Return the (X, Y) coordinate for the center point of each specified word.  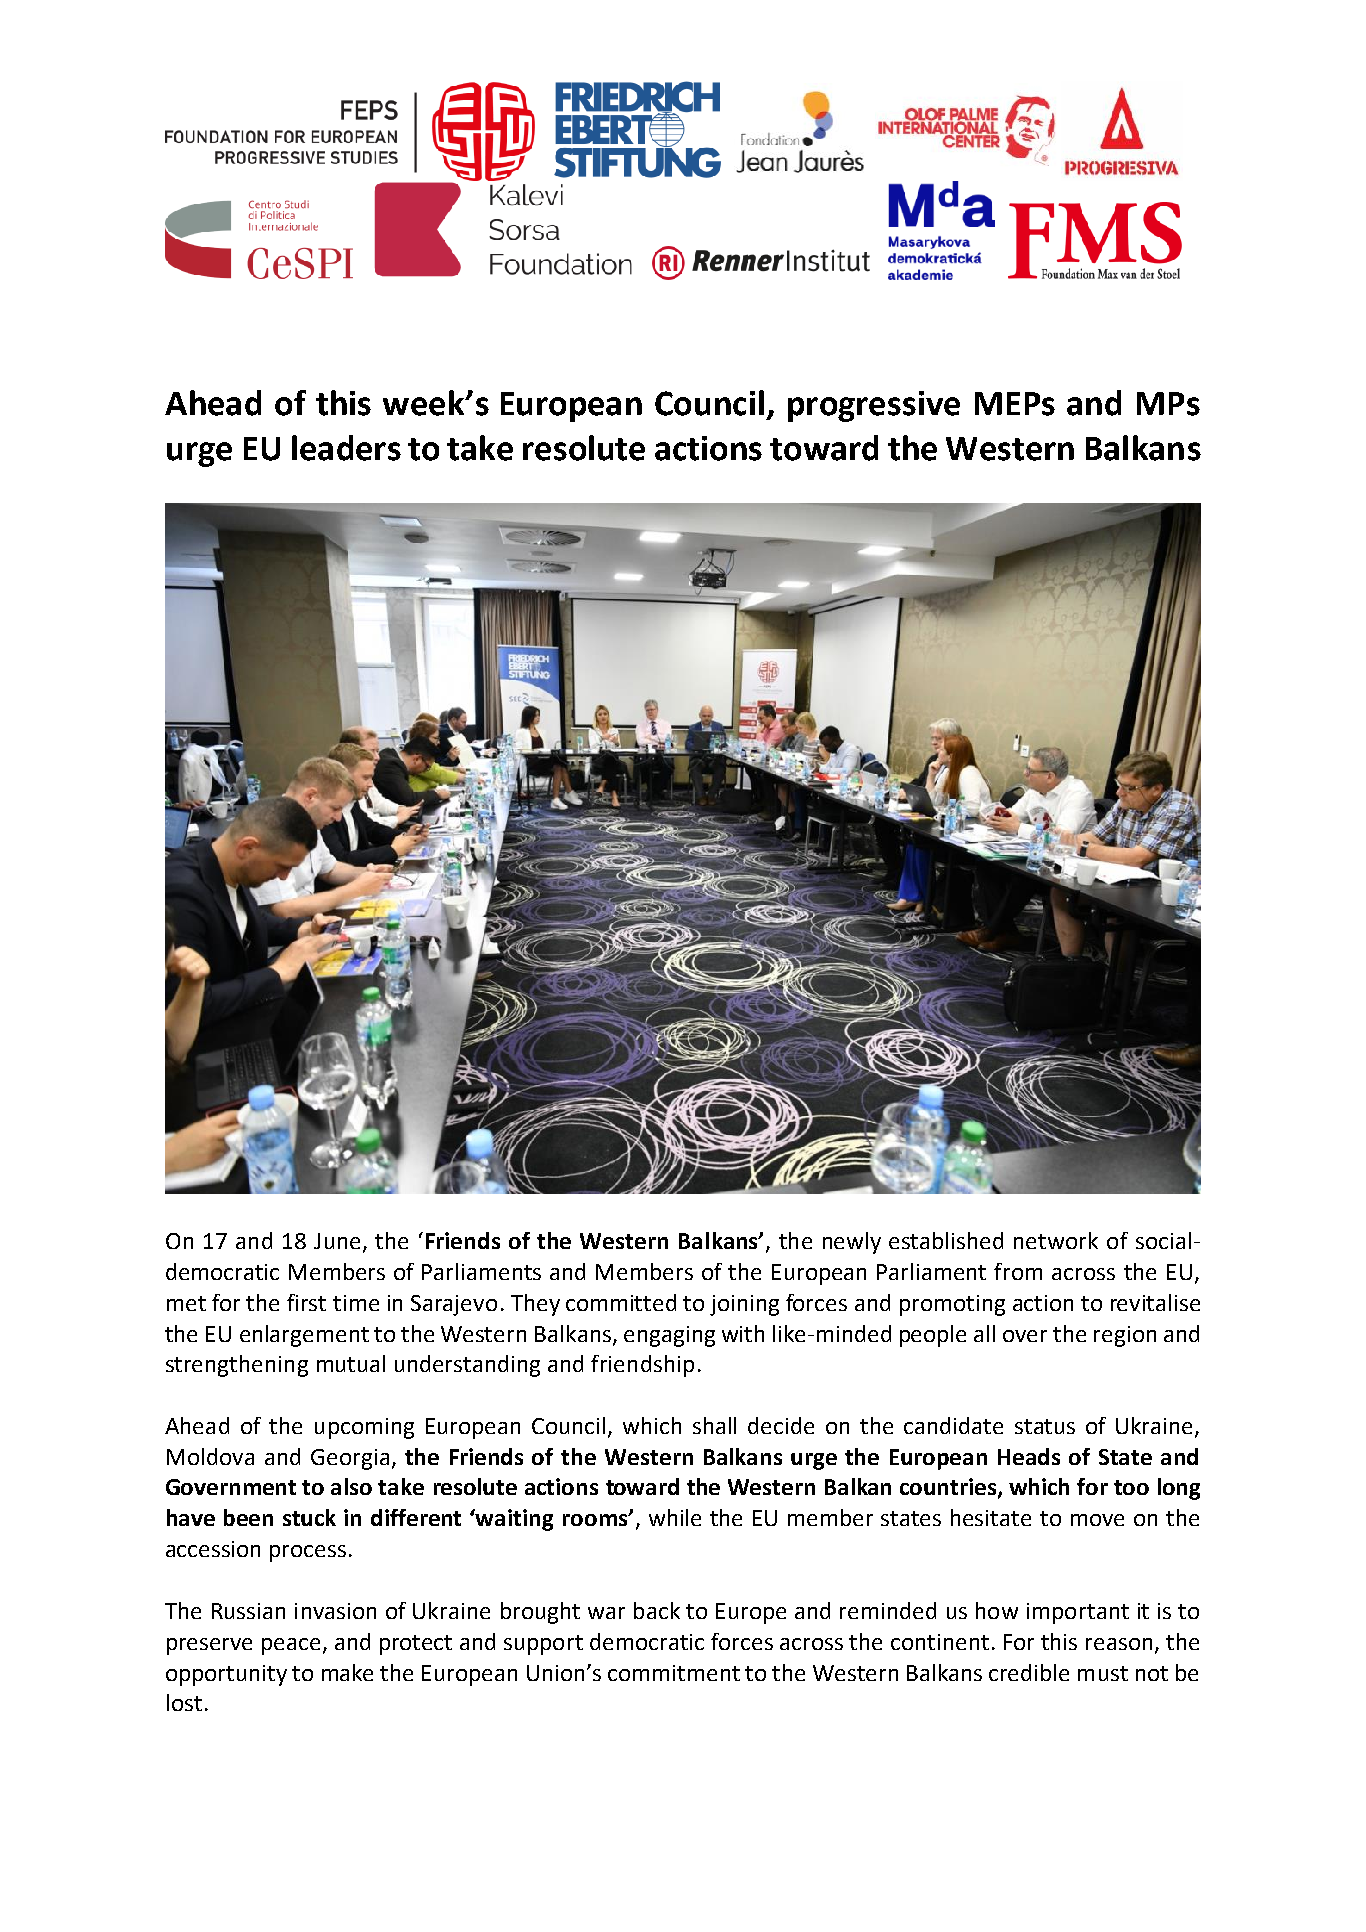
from (1018, 1271)
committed (621, 1302)
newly (852, 1243)
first (306, 1302)
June (337, 1241)
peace (291, 1646)
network (1056, 1240)
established (946, 1240)
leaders (346, 448)
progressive (874, 406)
